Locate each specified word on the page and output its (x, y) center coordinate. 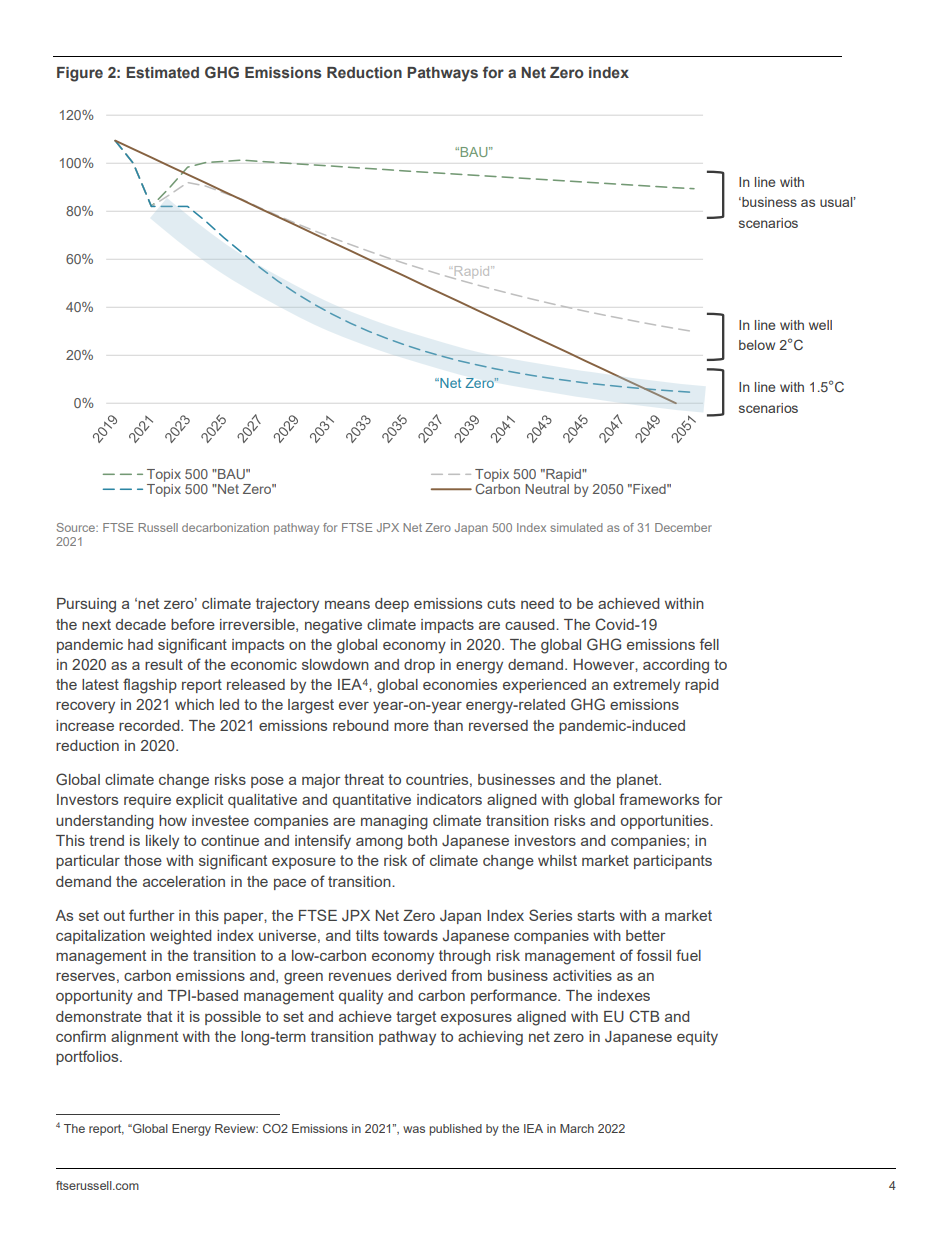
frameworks (659, 799)
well (820, 325)
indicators (449, 799)
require (147, 801)
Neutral (547, 487)
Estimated (162, 73)
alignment (144, 1038)
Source (77, 527)
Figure (80, 74)
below (757, 345)
